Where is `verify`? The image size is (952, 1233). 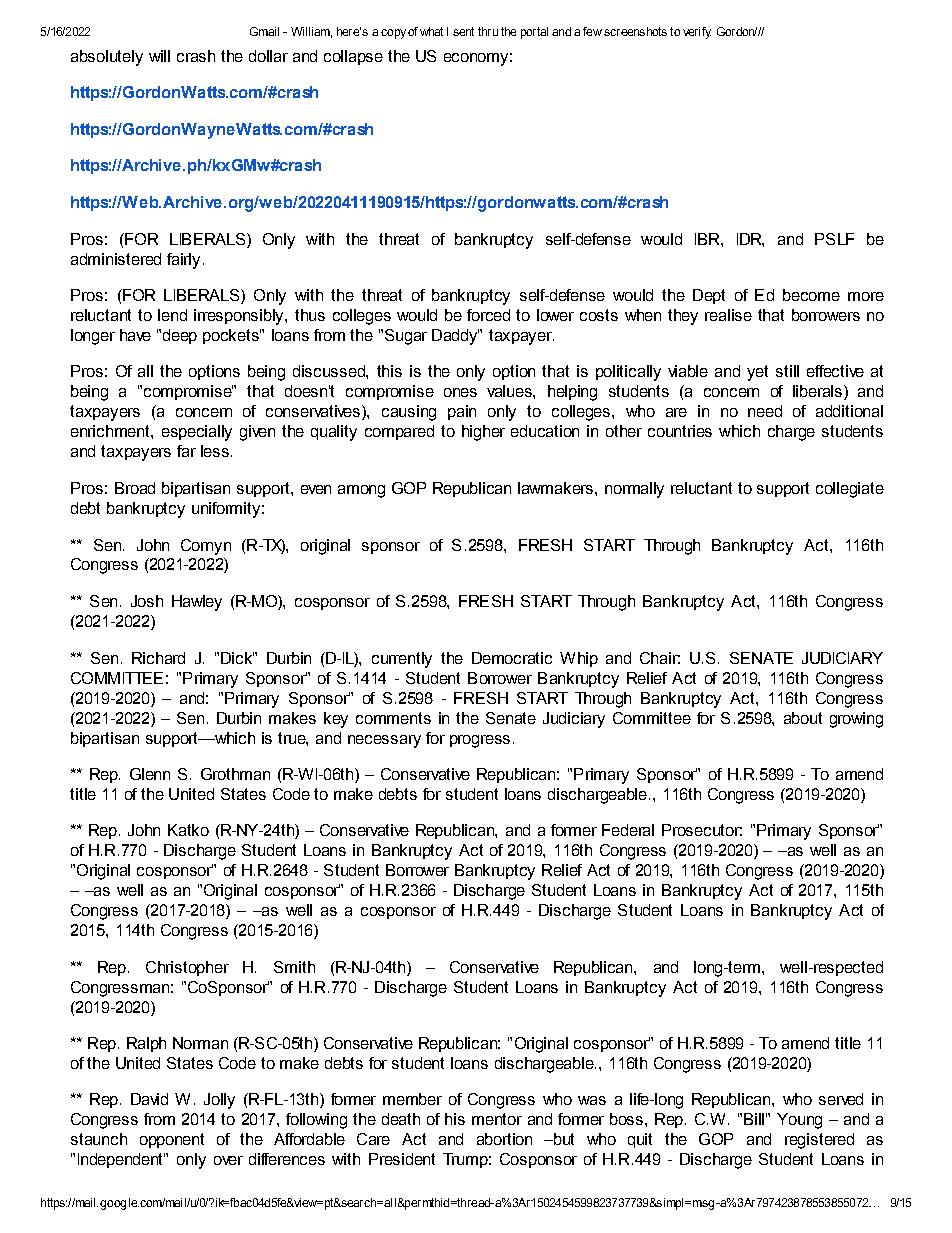 verify is located at coordinates (697, 33).
